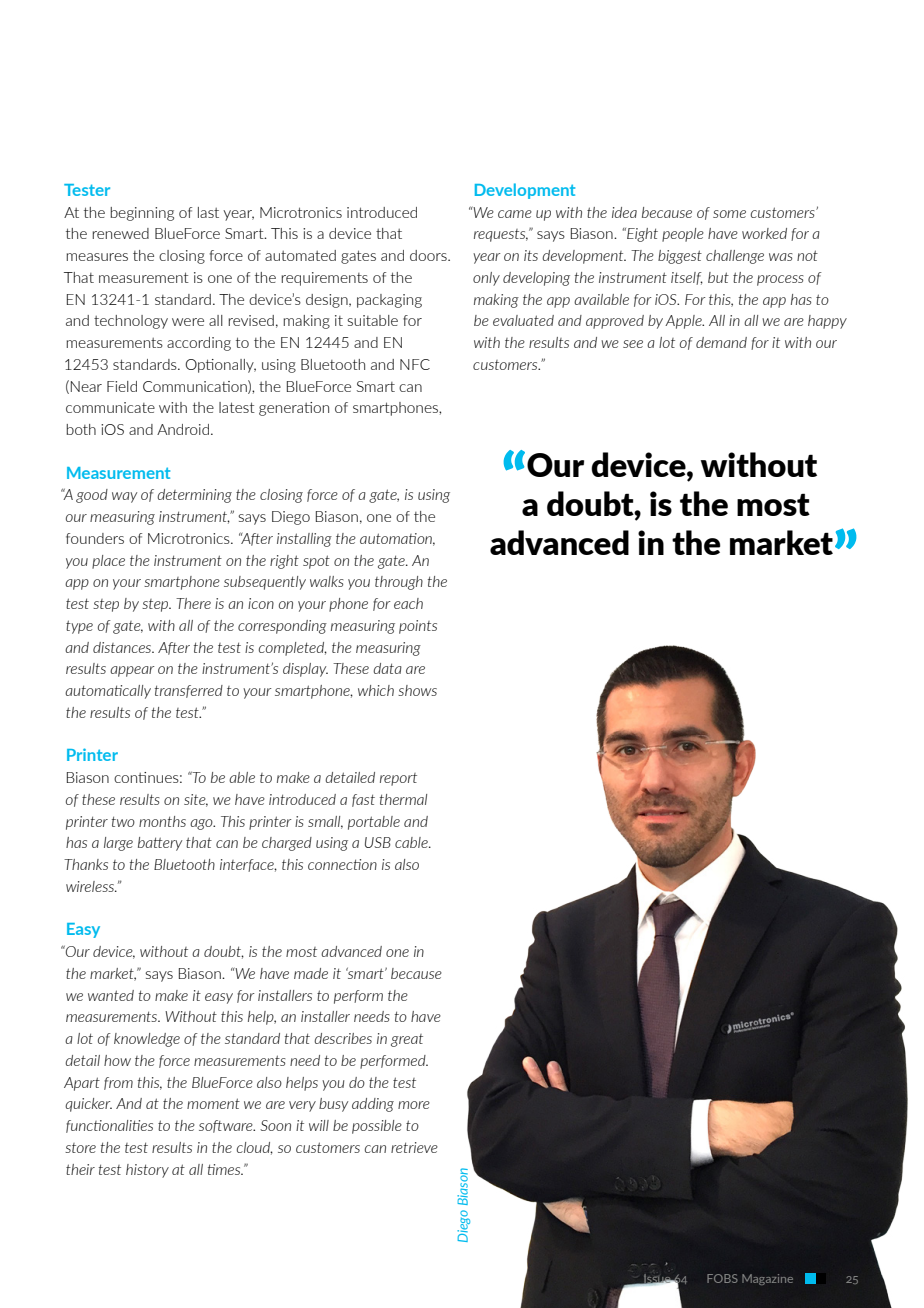 The width and height of the document is (924, 1308). What do you see at coordinates (111, 995) in the document?
I see `wanted` at bounding box center [111, 995].
